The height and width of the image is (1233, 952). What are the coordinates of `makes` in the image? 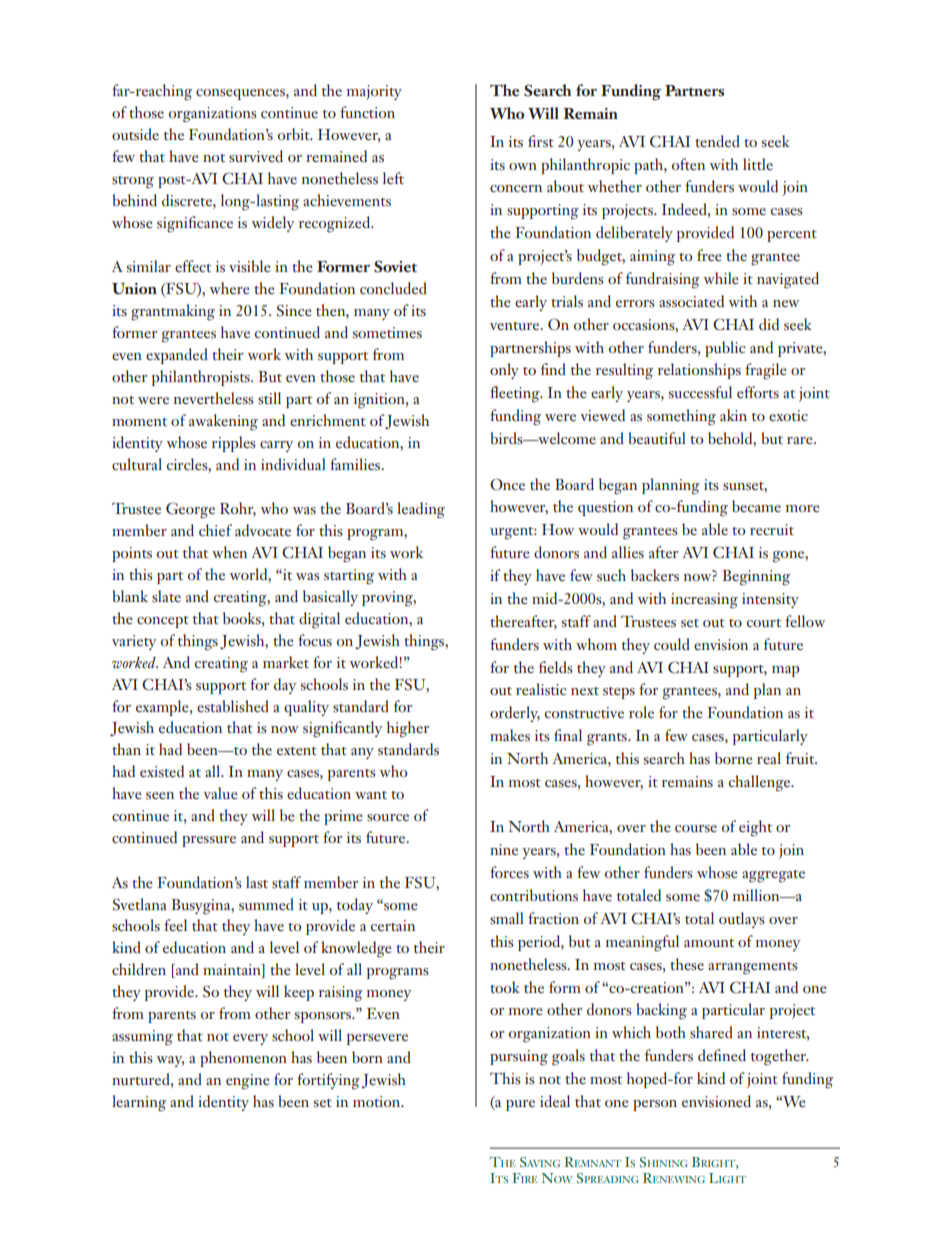 It's located at (510, 735).
